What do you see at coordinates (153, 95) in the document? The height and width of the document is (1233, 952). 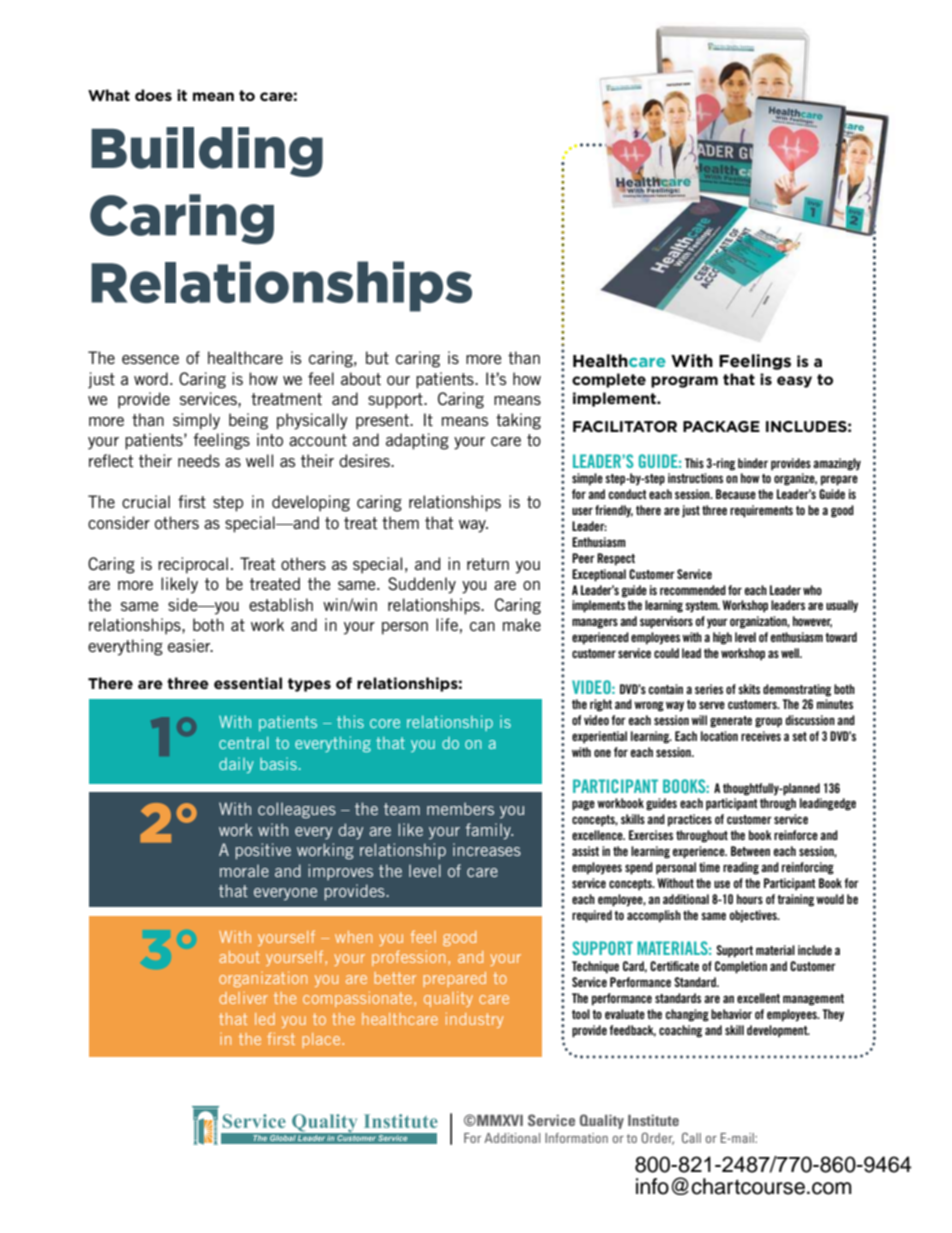 I see `does` at bounding box center [153, 95].
